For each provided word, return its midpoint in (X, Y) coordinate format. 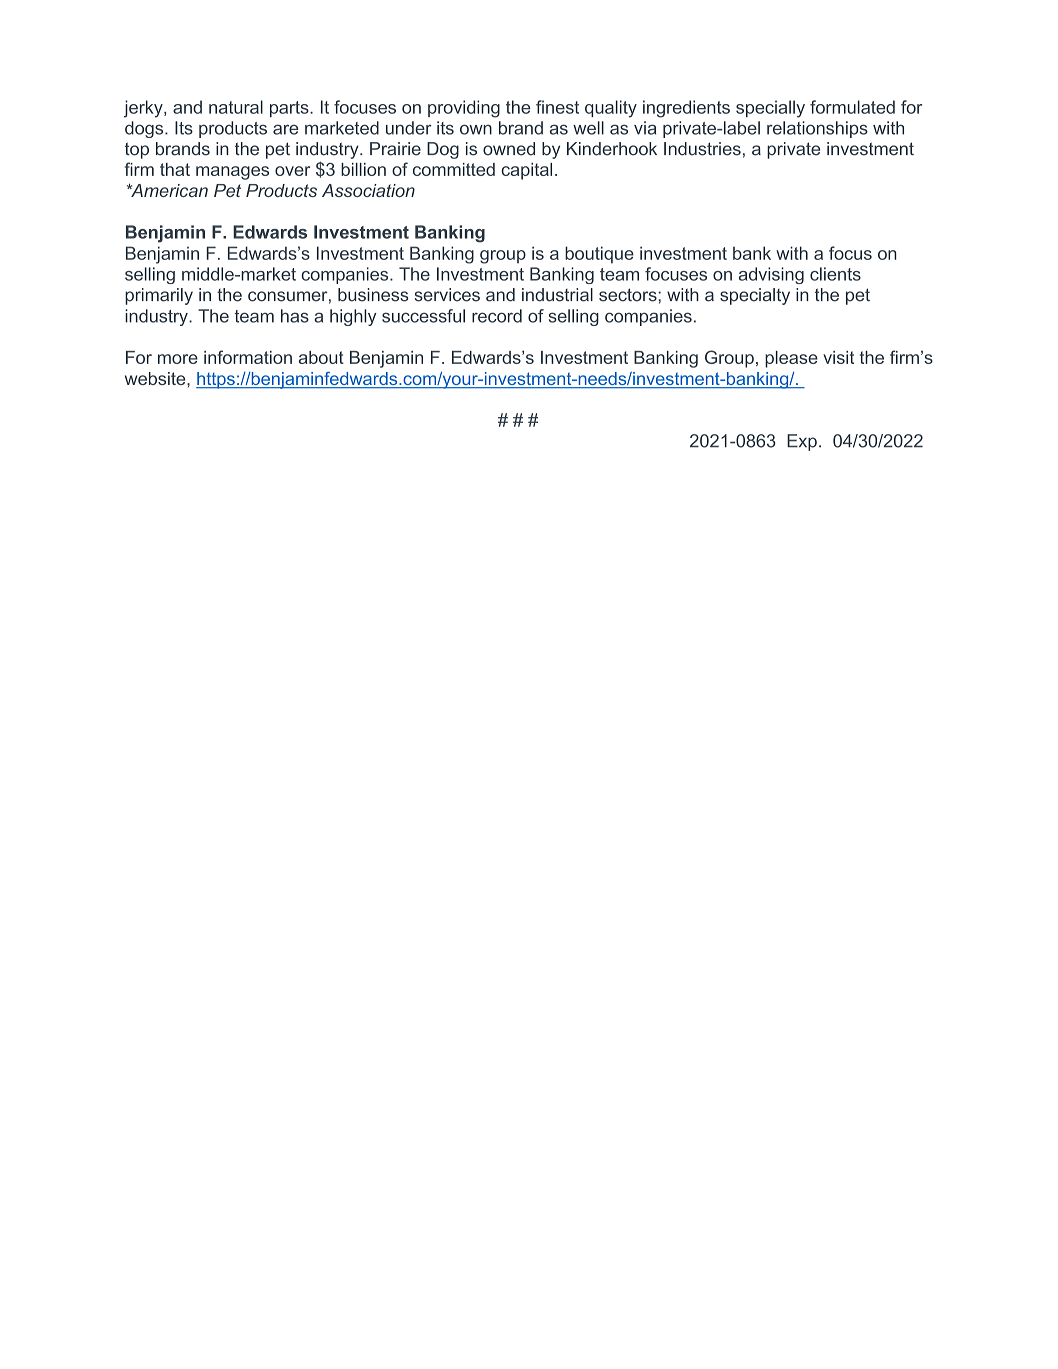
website (156, 378)
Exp (802, 442)
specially (770, 109)
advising (771, 275)
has (295, 316)
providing (464, 109)
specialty (755, 296)
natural (236, 107)
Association (368, 190)
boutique (599, 255)
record (497, 316)
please (791, 359)
